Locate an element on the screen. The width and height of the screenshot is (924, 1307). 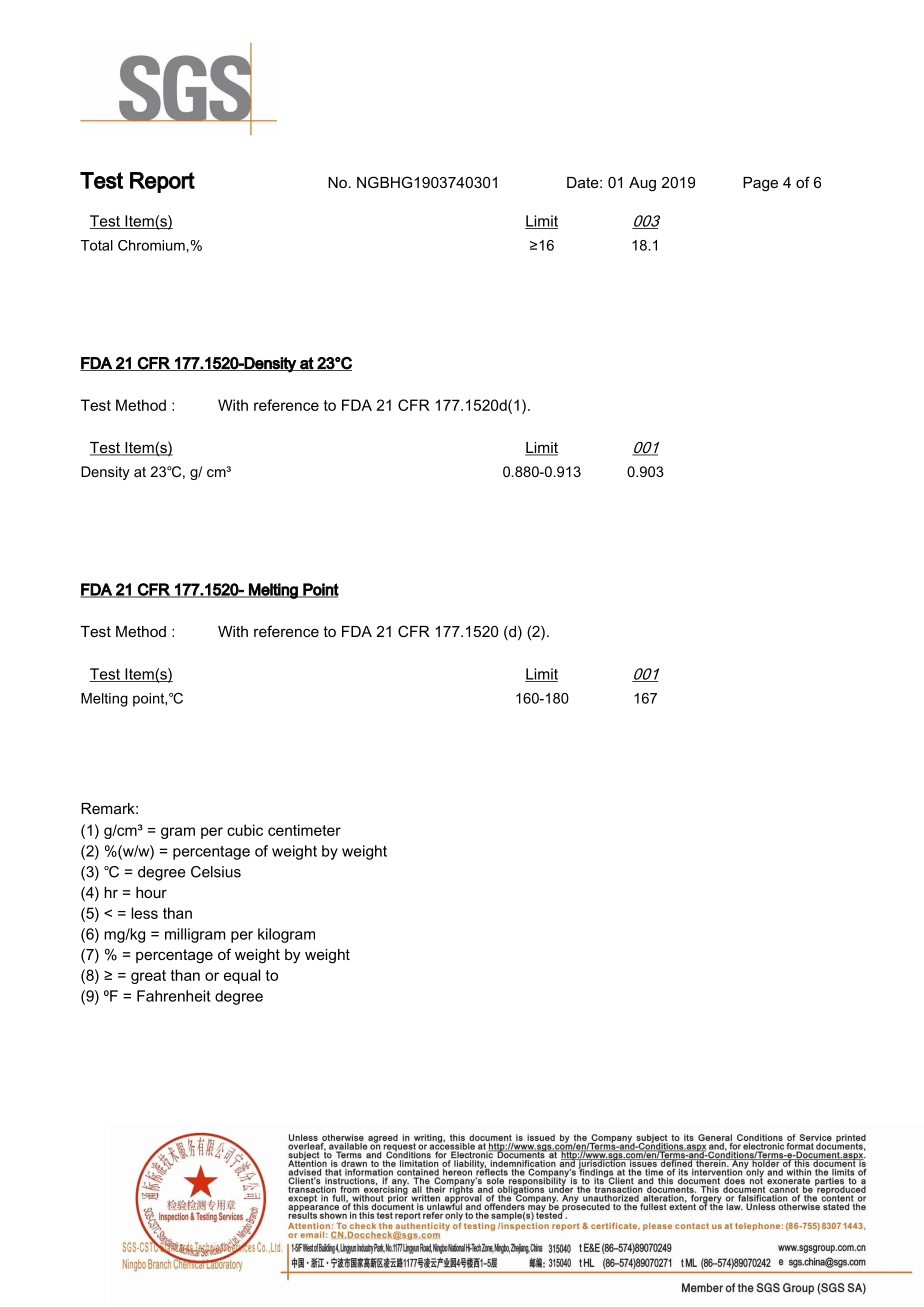
Celsius is located at coordinates (216, 872).
